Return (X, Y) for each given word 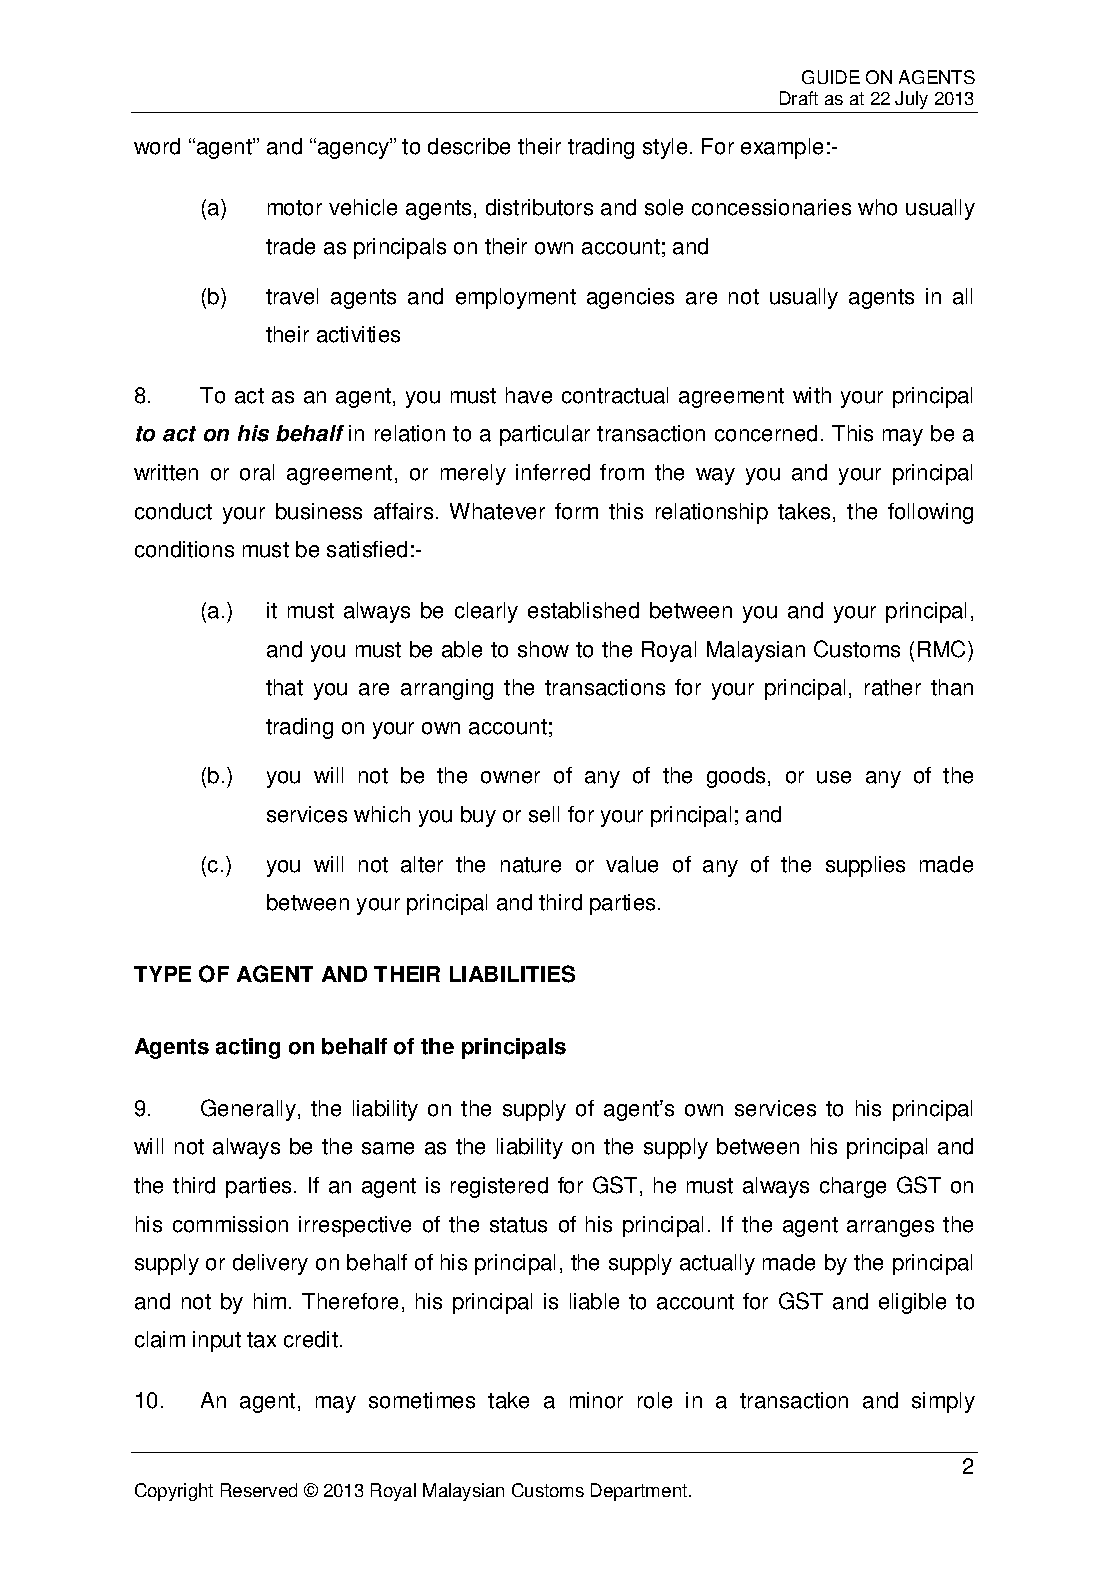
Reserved (259, 1490)
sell (544, 814)
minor (596, 1400)
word (157, 146)
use (834, 777)
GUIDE (831, 77)
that (284, 687)
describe (469, 146)
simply (943, 1402)
